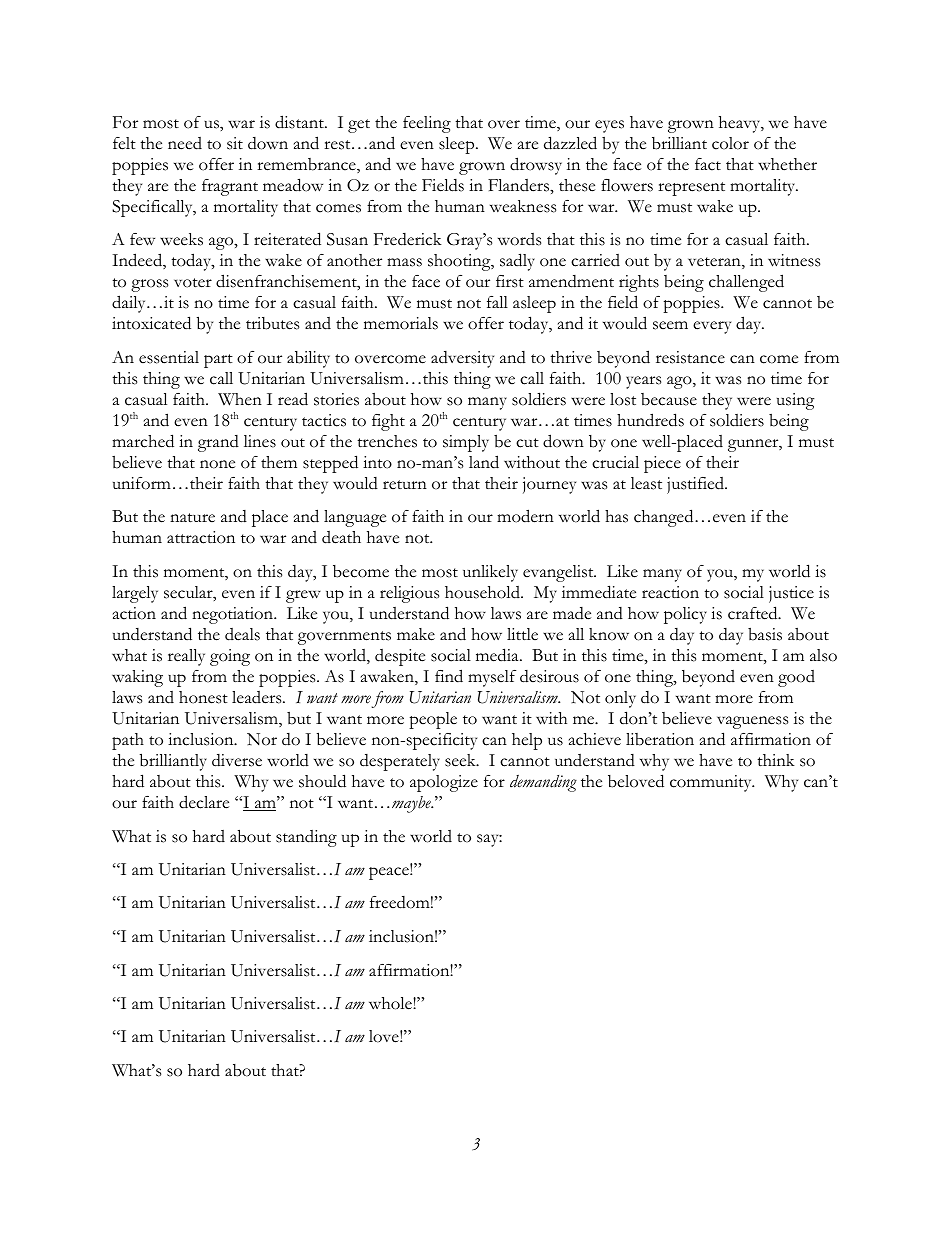  What do you see at coordinates (712, 783) in the screenshot?
I see `community` at bounding box center [712, 783].
